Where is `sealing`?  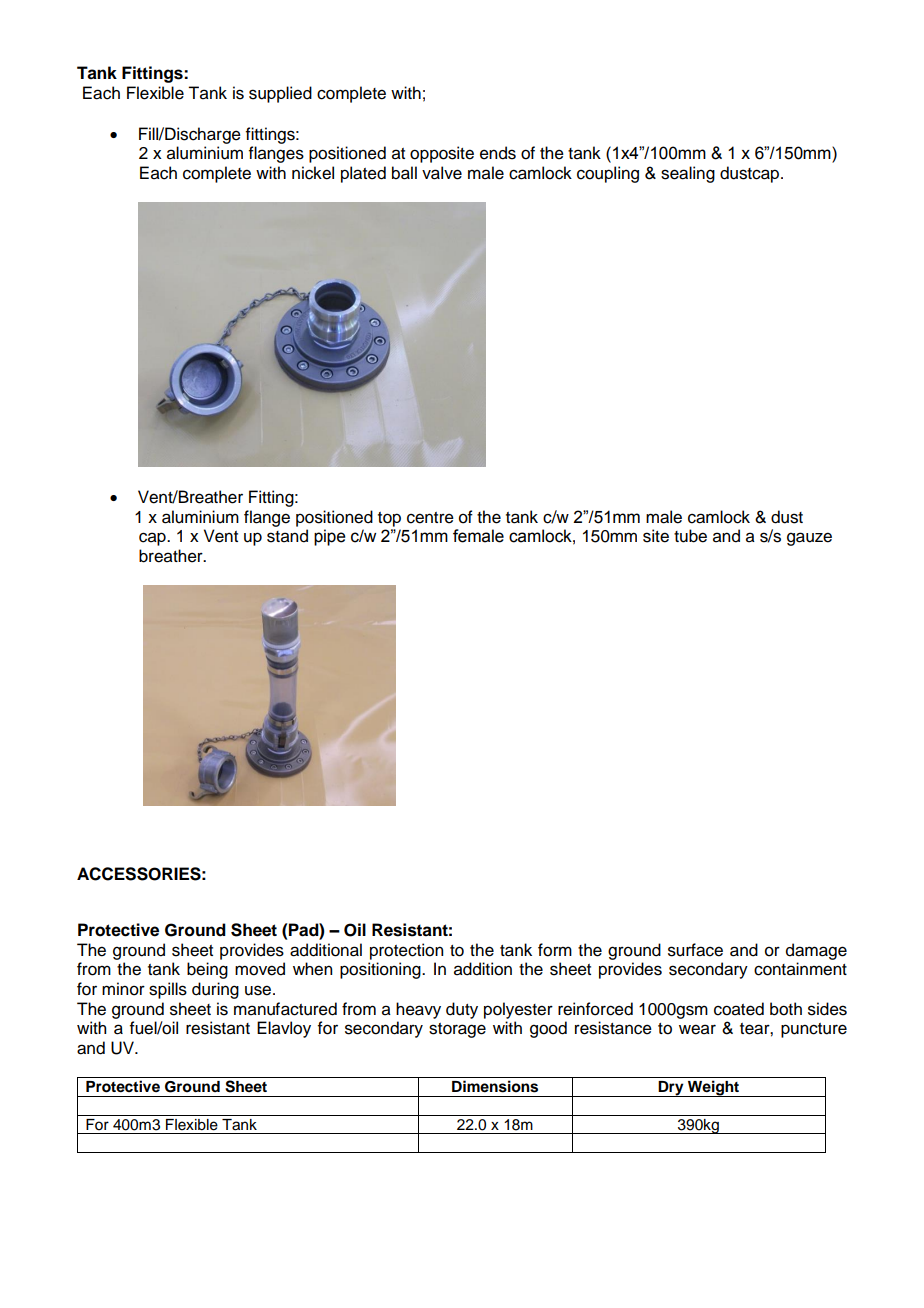 sealing is located at coordinates (688, 174).
